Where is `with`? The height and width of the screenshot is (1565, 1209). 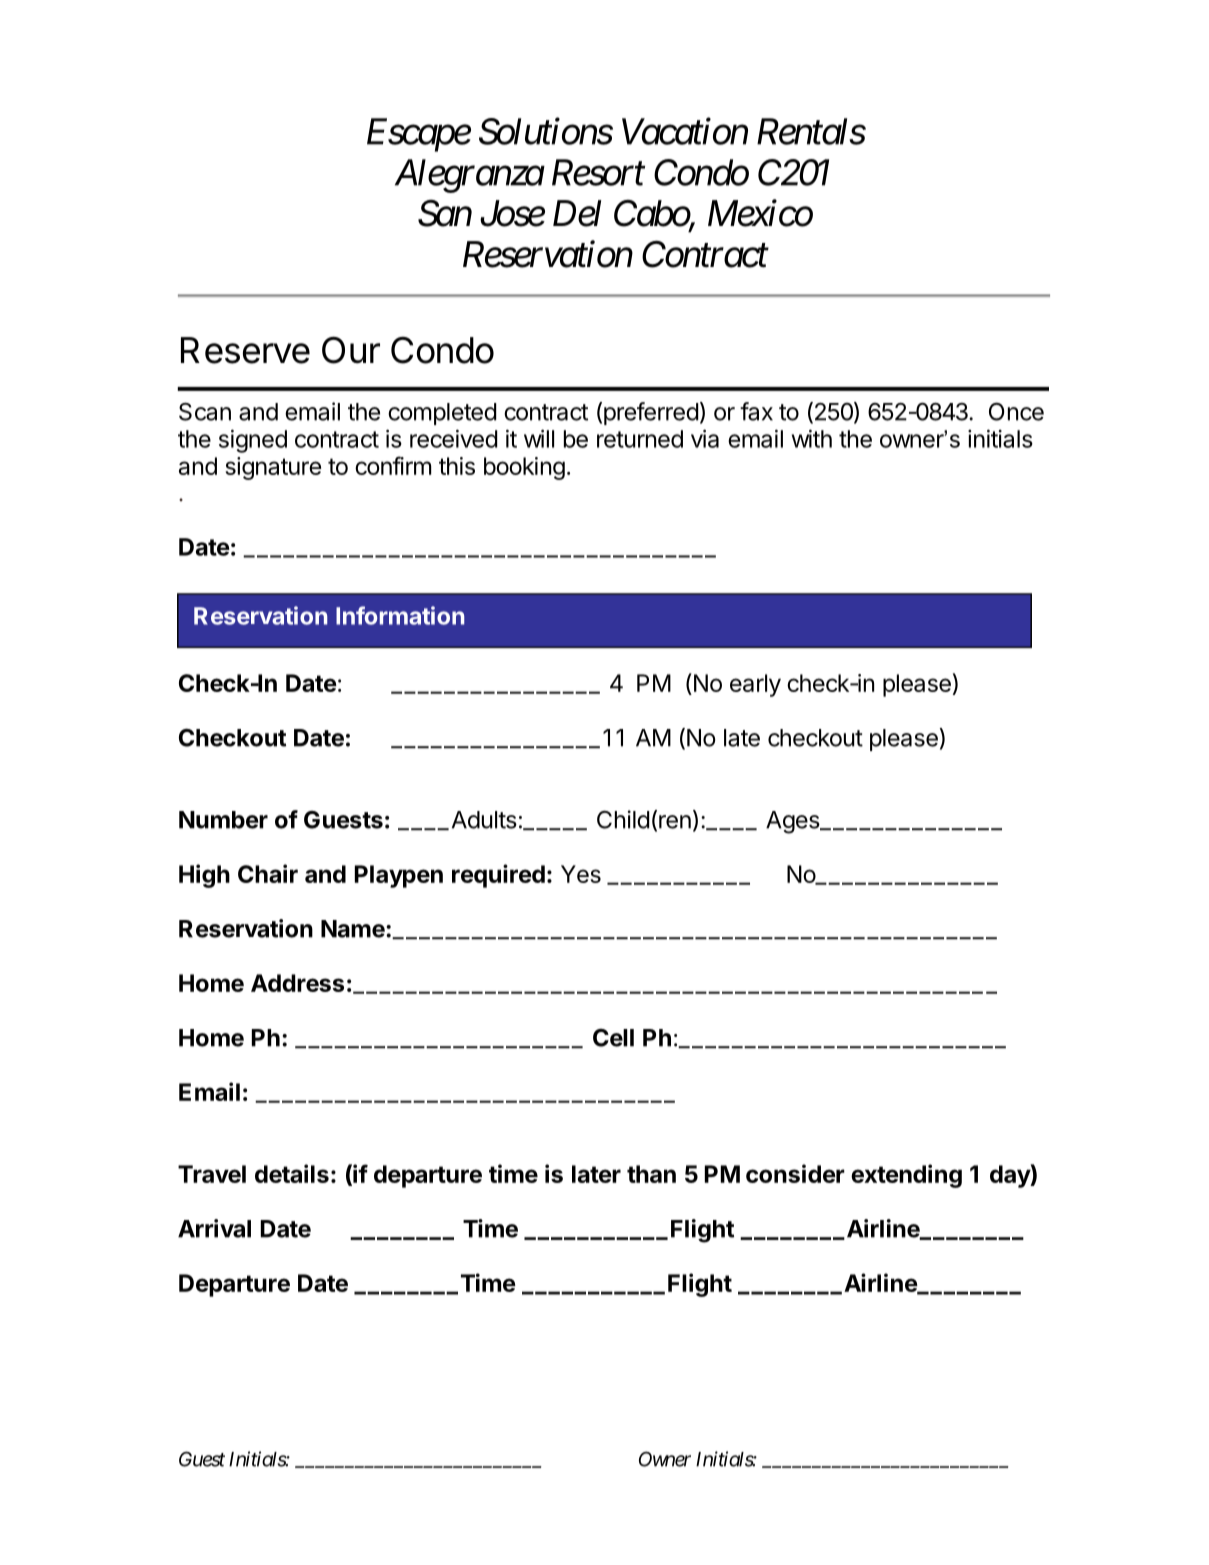 with is located at coordinates (812, 438).
